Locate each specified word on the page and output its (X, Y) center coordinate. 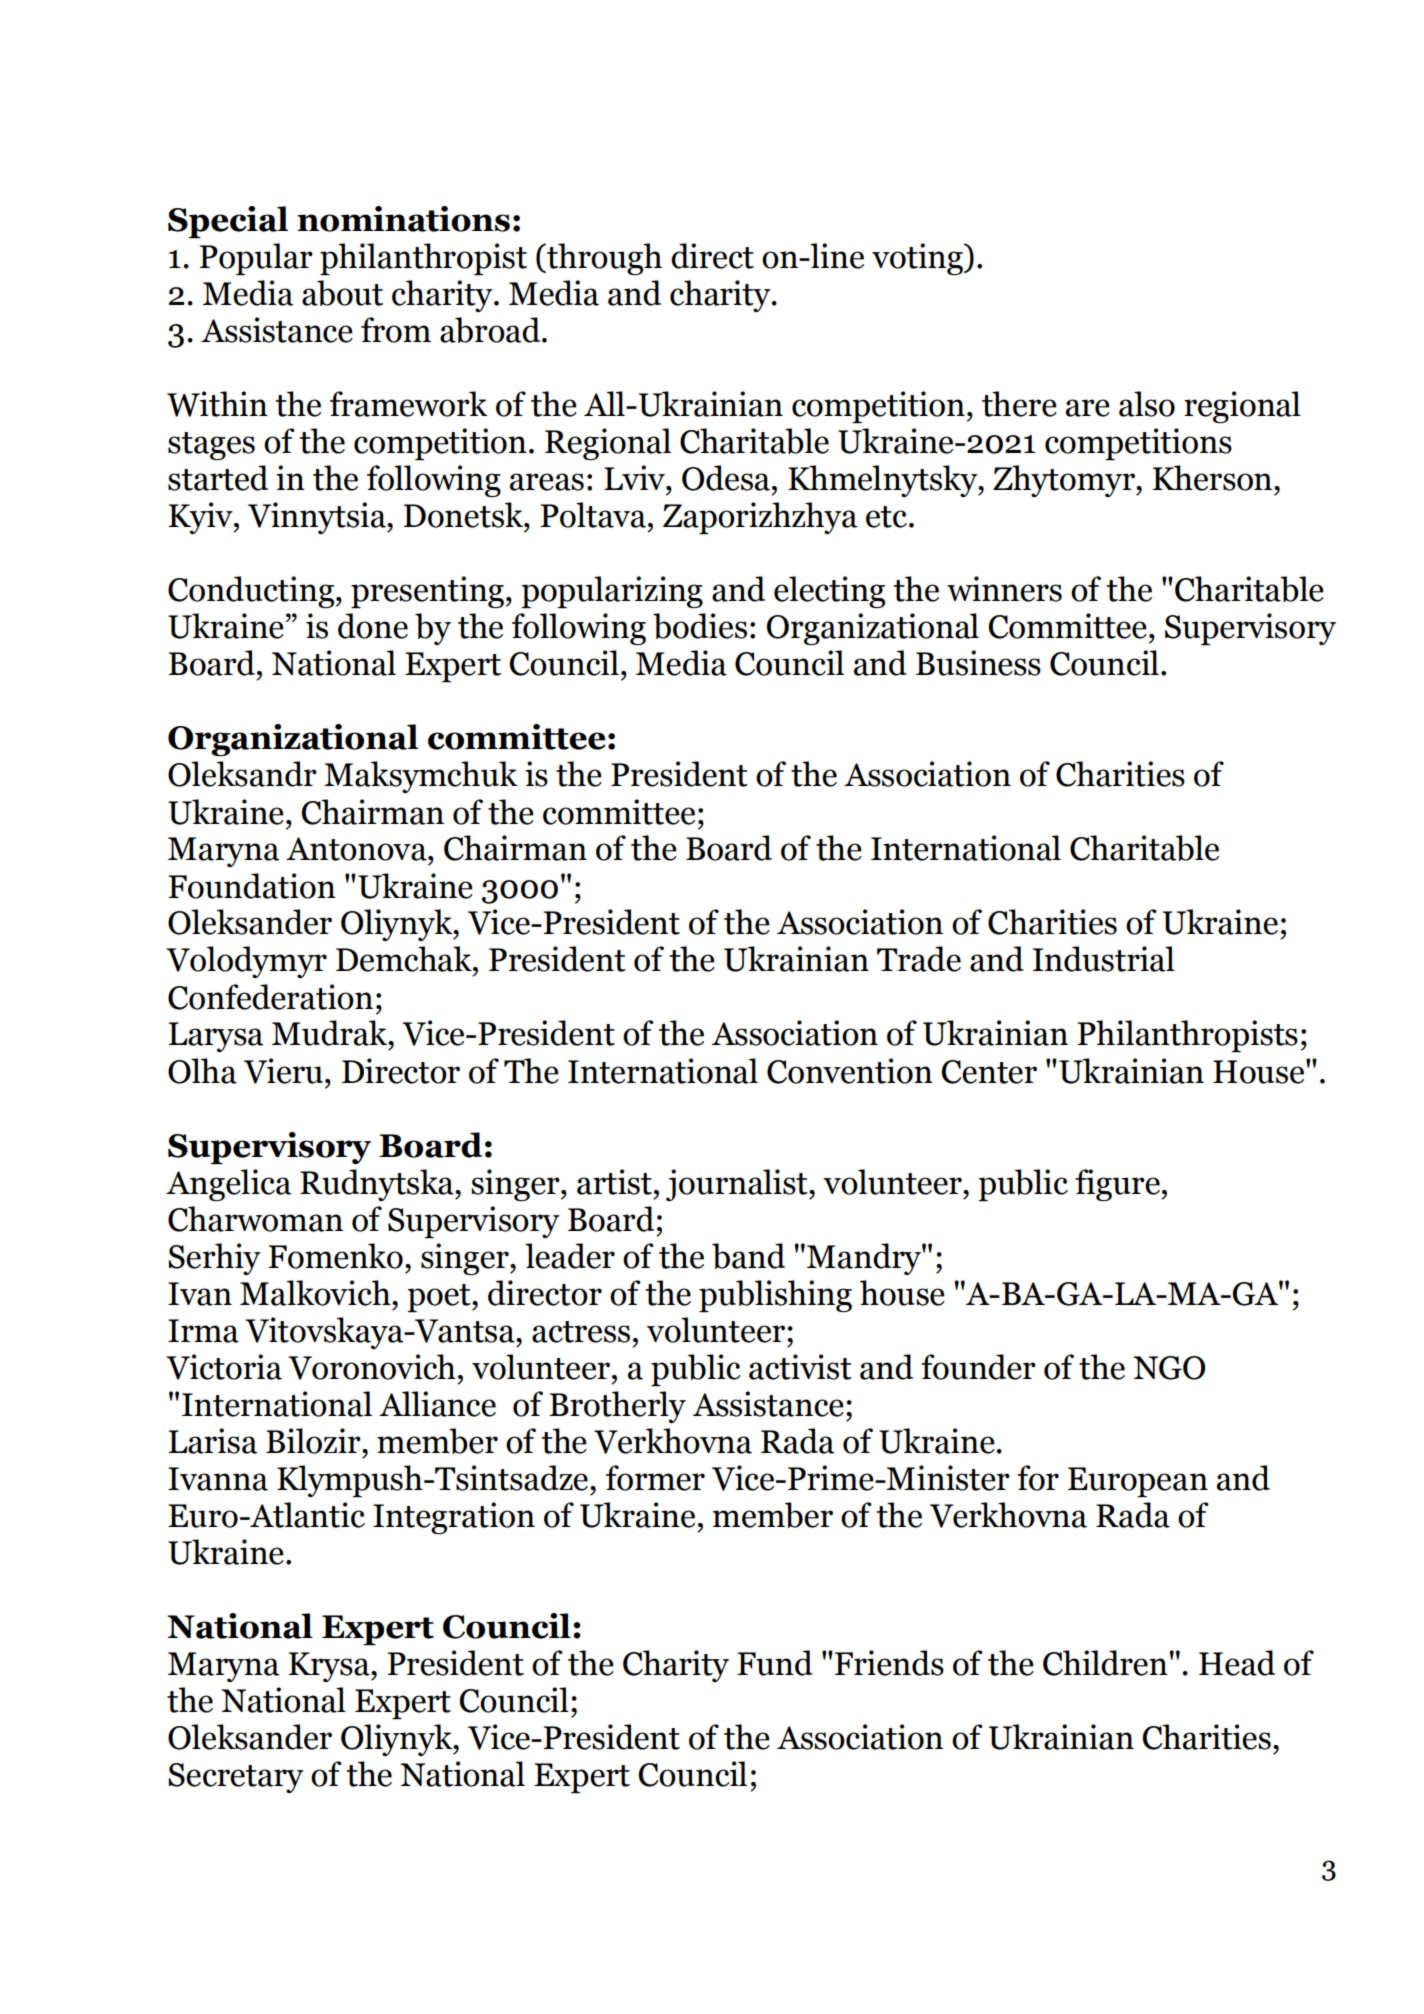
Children (1106, 1663)
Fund (775, 1663)
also (1147, 404)
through (603, 259)
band (748, 1256)
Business (978, 663)
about (342, 293)
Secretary (236, 1778)
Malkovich (316, 1293)
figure (1118, 1185)
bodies (700, 626)
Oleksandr (242, 774)
